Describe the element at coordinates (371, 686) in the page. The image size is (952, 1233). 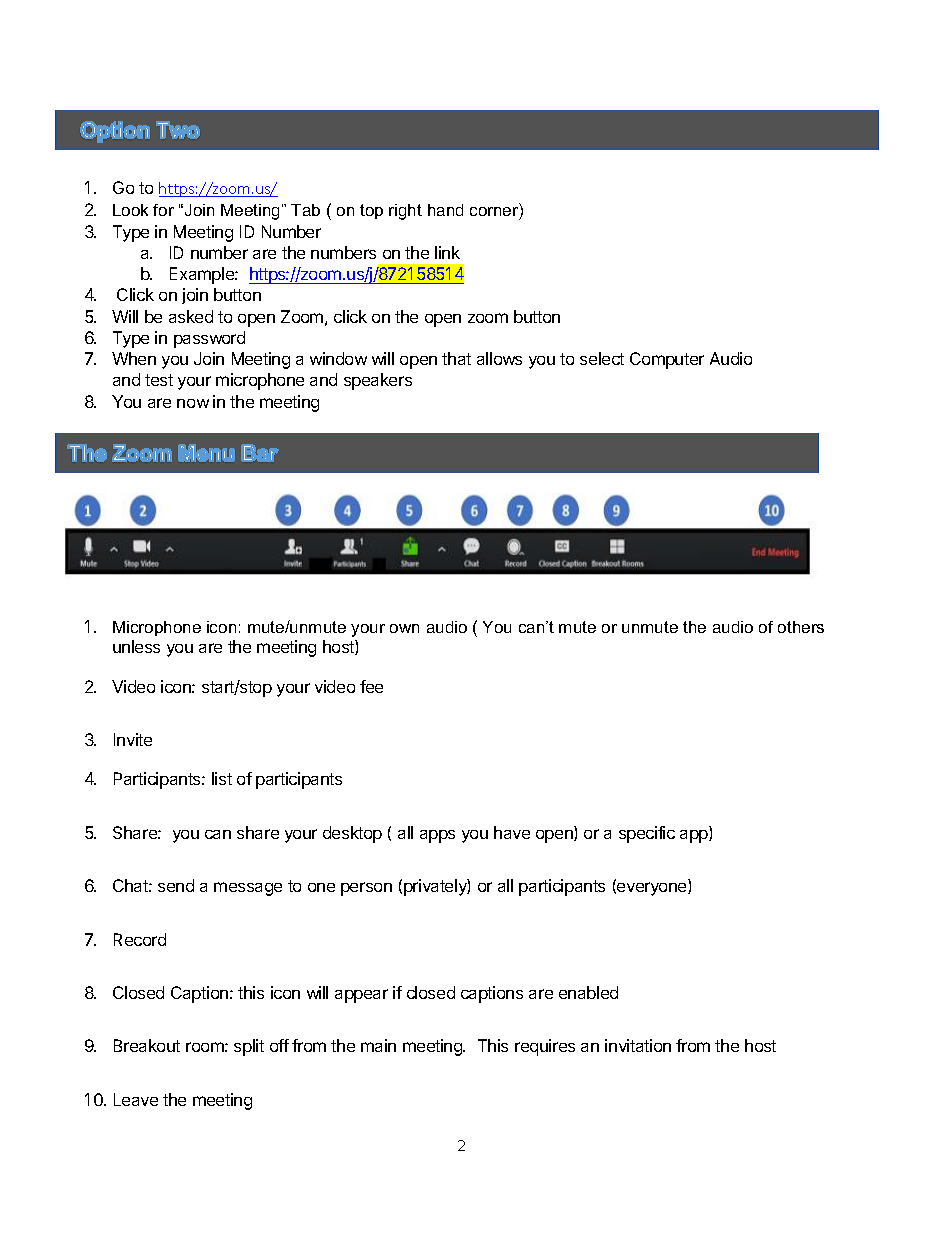
I see `fee` at that location.
